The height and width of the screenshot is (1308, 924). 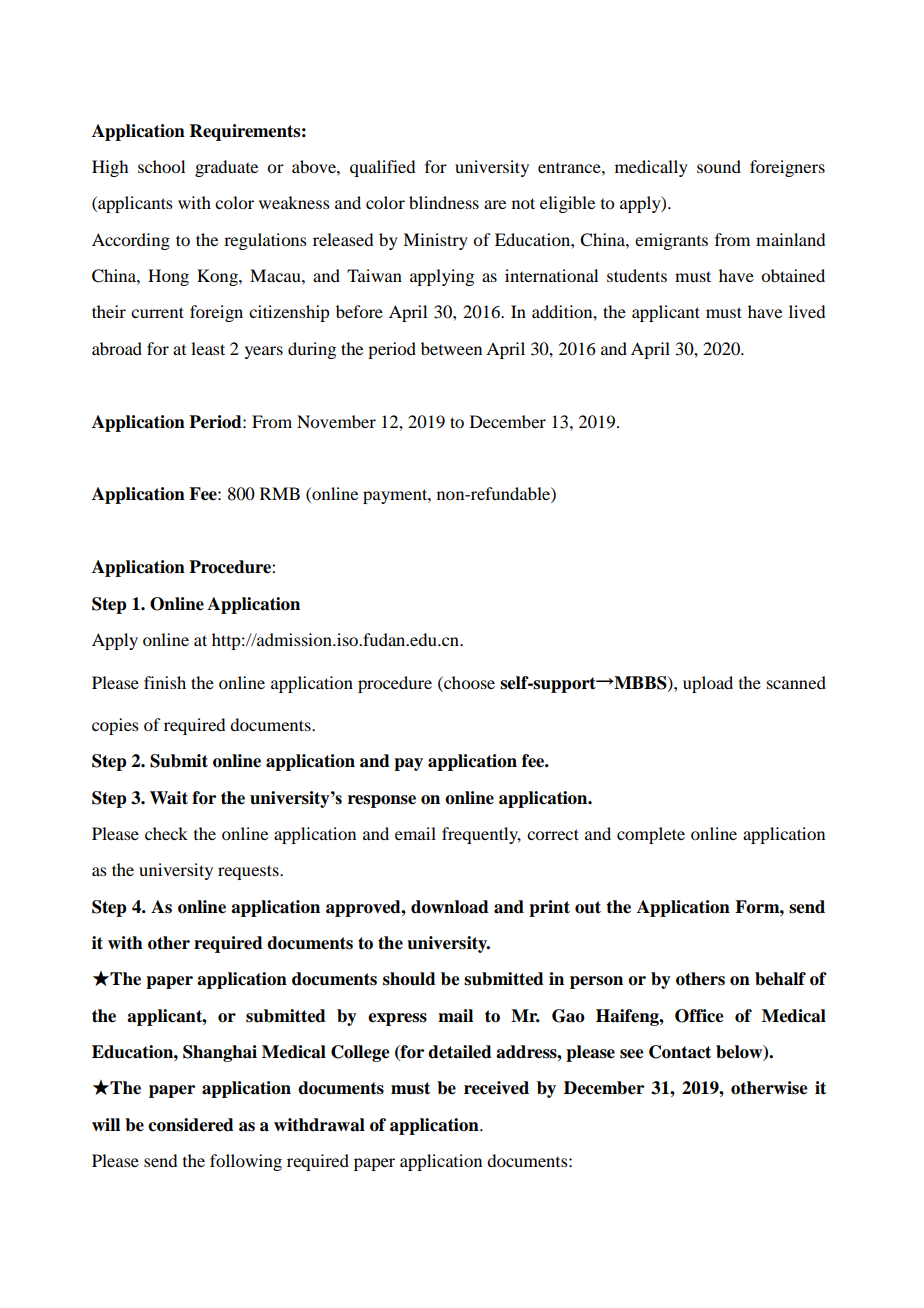 What do you see at coordinates (382, 801) in the screenshot?
I see `response` at bounding box center [382, 801].
